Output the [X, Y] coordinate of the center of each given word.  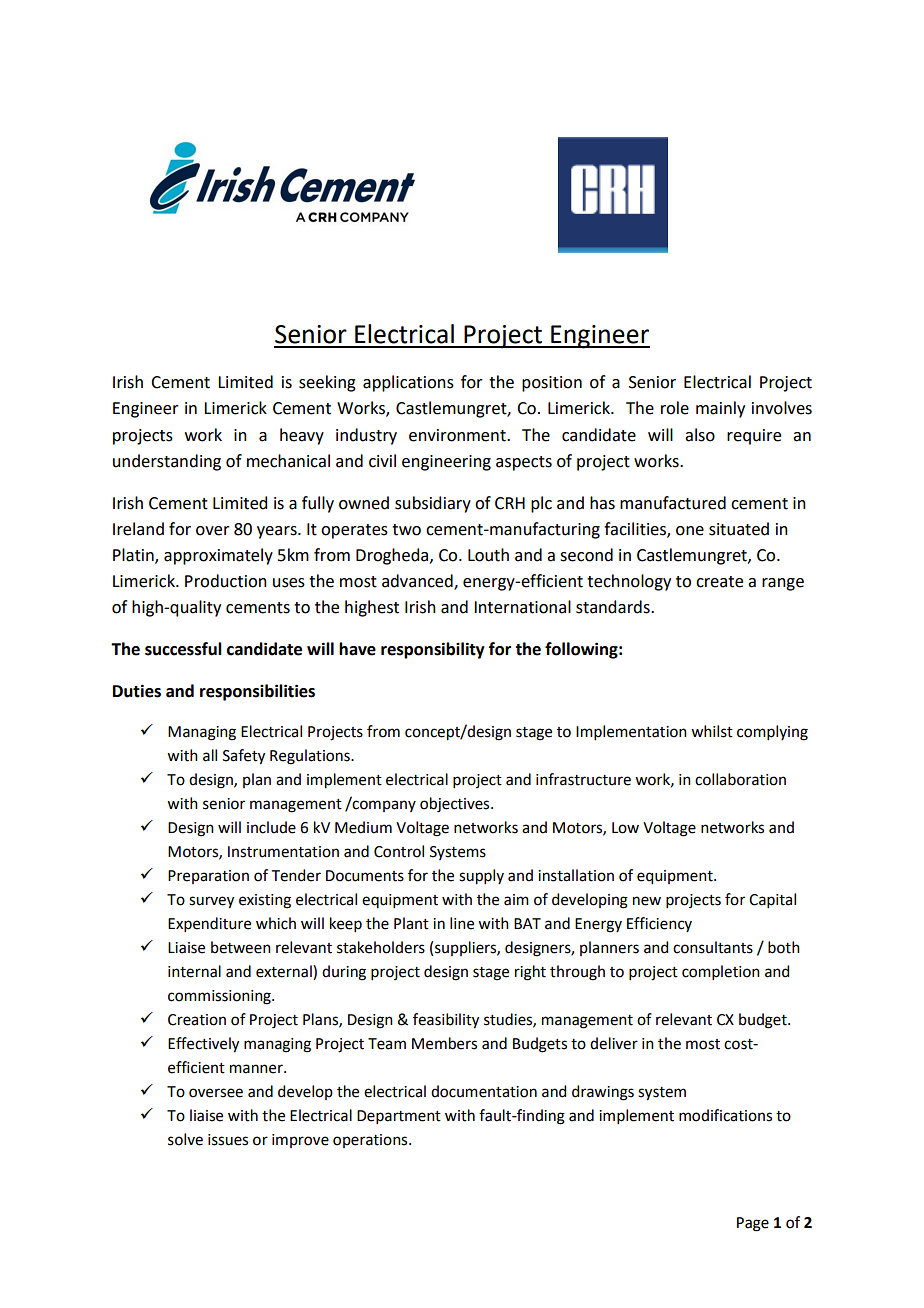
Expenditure [209, 924]
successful [183, 649]
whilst [712, 731]
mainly [720, 409]
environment [458, 435]
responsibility [433, 650]
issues [228, 1140]
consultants [713, 947]
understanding [167, 462]
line [462, 923]
